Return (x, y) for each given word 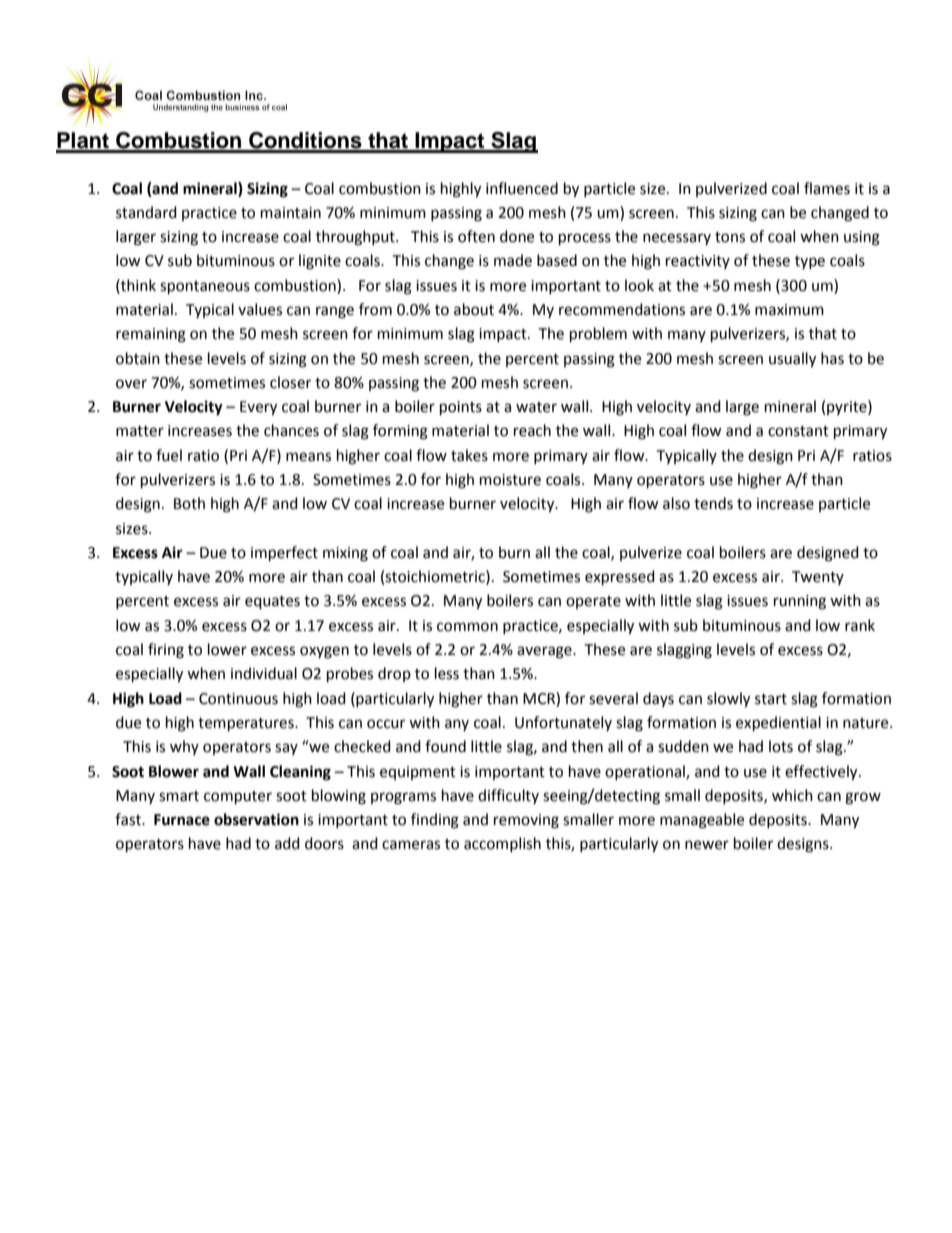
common (467, 627)
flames (827, 188)
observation (256, 819)
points (461, 408)
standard (146, 212)
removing (526, 821)
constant (798, 431)
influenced (522, 188)
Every (258, 408)
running (800, 602)
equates (272, 603)
